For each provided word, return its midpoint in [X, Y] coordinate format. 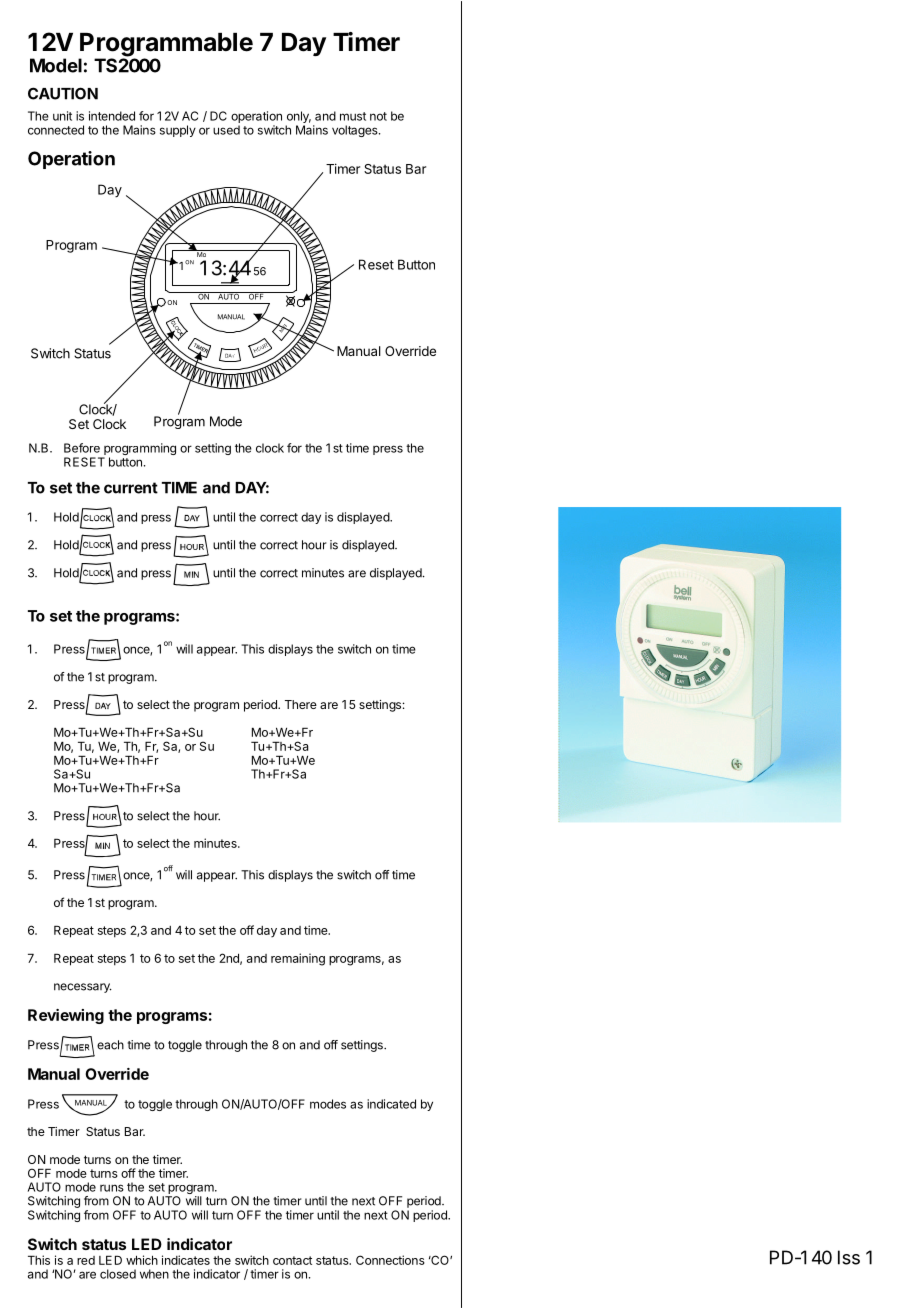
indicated [391, 1104]
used [226, 130]
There [301, 704]
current [131, 488]
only [298, 118]
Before [82, 448]
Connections [390, 1260]
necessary [83, 988]
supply [178, 131]
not [378, 116]
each [110, 1045]
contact [292, 1260]
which [142, 1260]
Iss [849, 1257]
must [353, 116]
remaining [298, 959]
